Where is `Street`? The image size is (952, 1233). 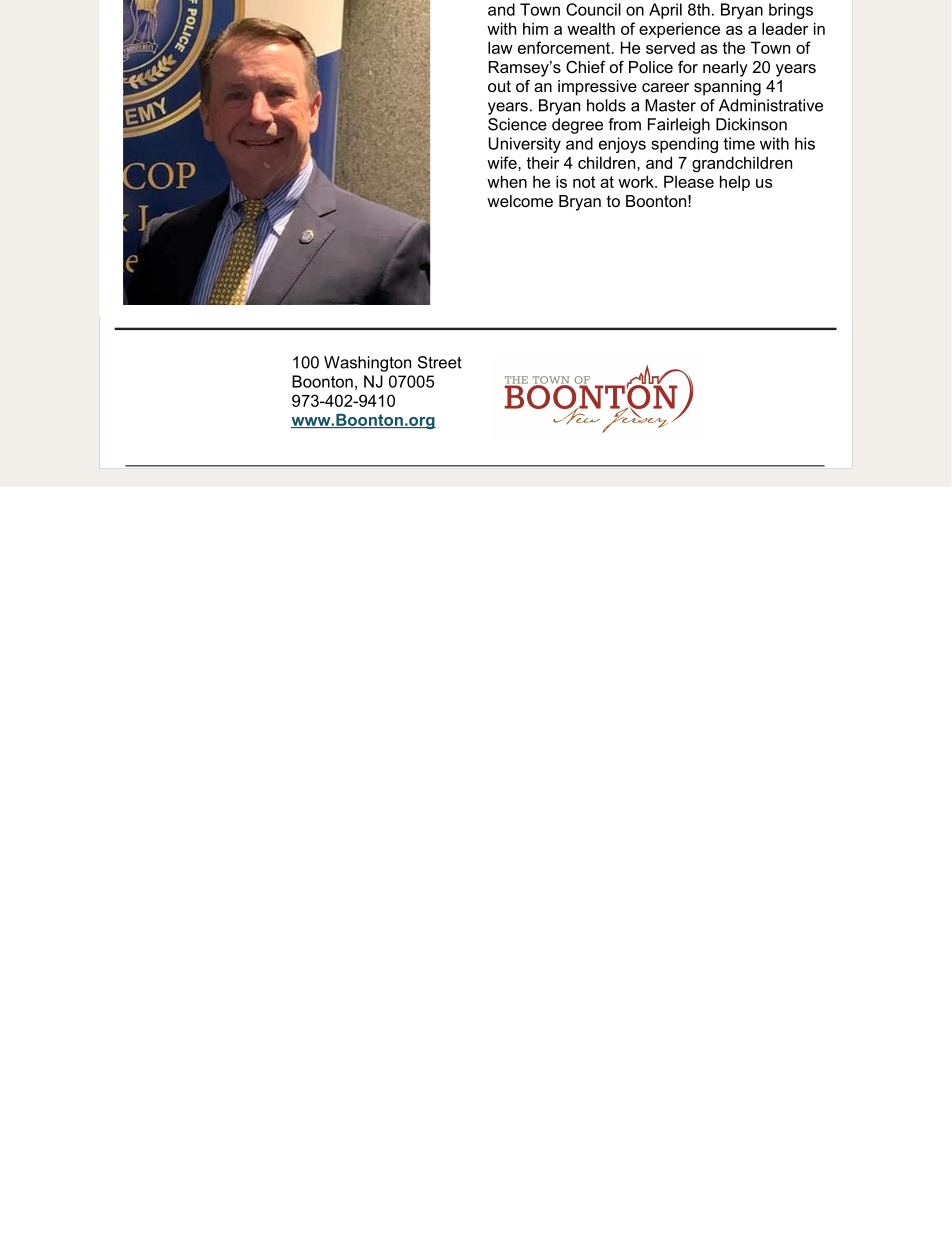 Street is located at coordinates (440, 362).
